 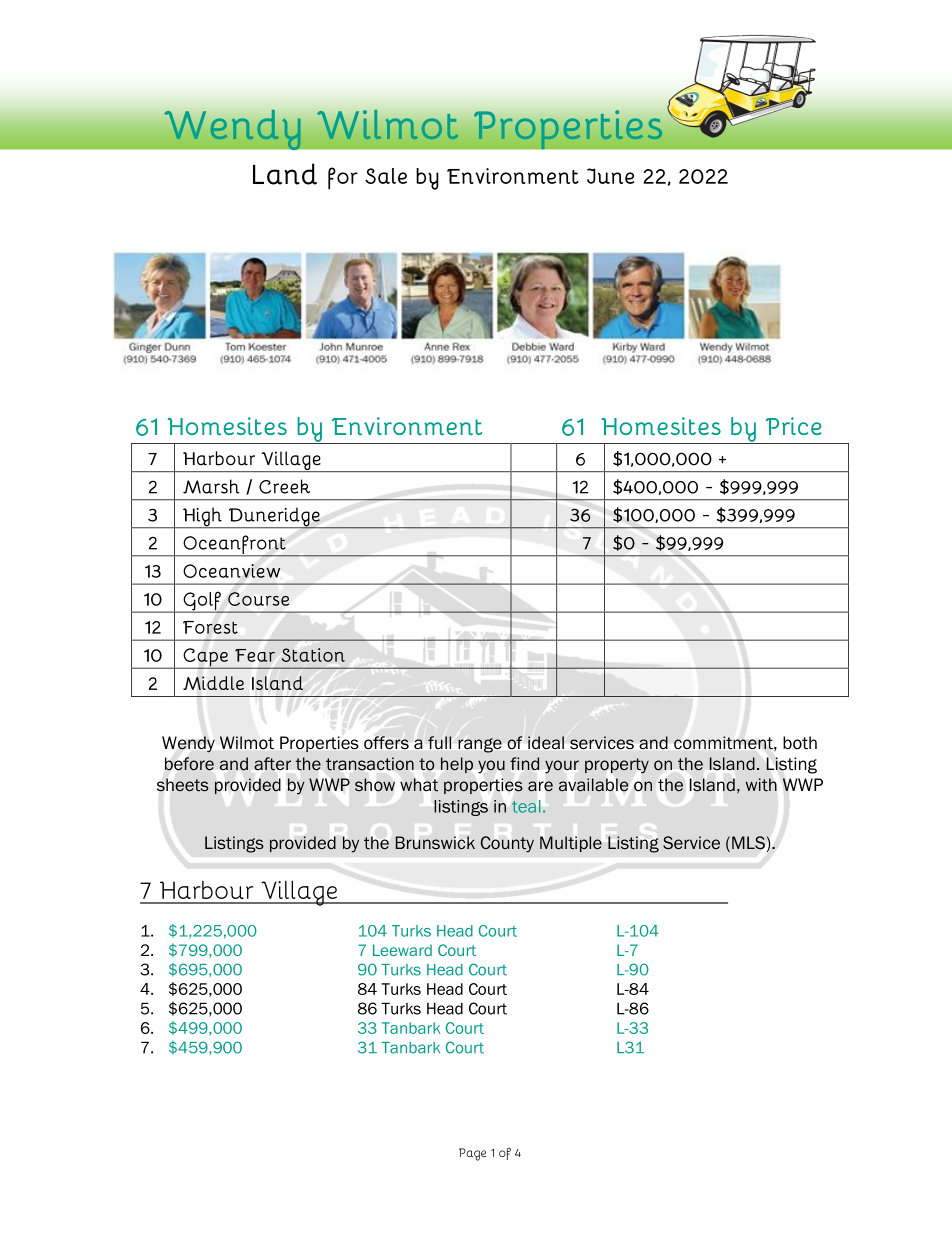 What do you see at coordinates (435, 843) in the screenshot?
I see `Brunswick` at bounding box center [435, 843].
